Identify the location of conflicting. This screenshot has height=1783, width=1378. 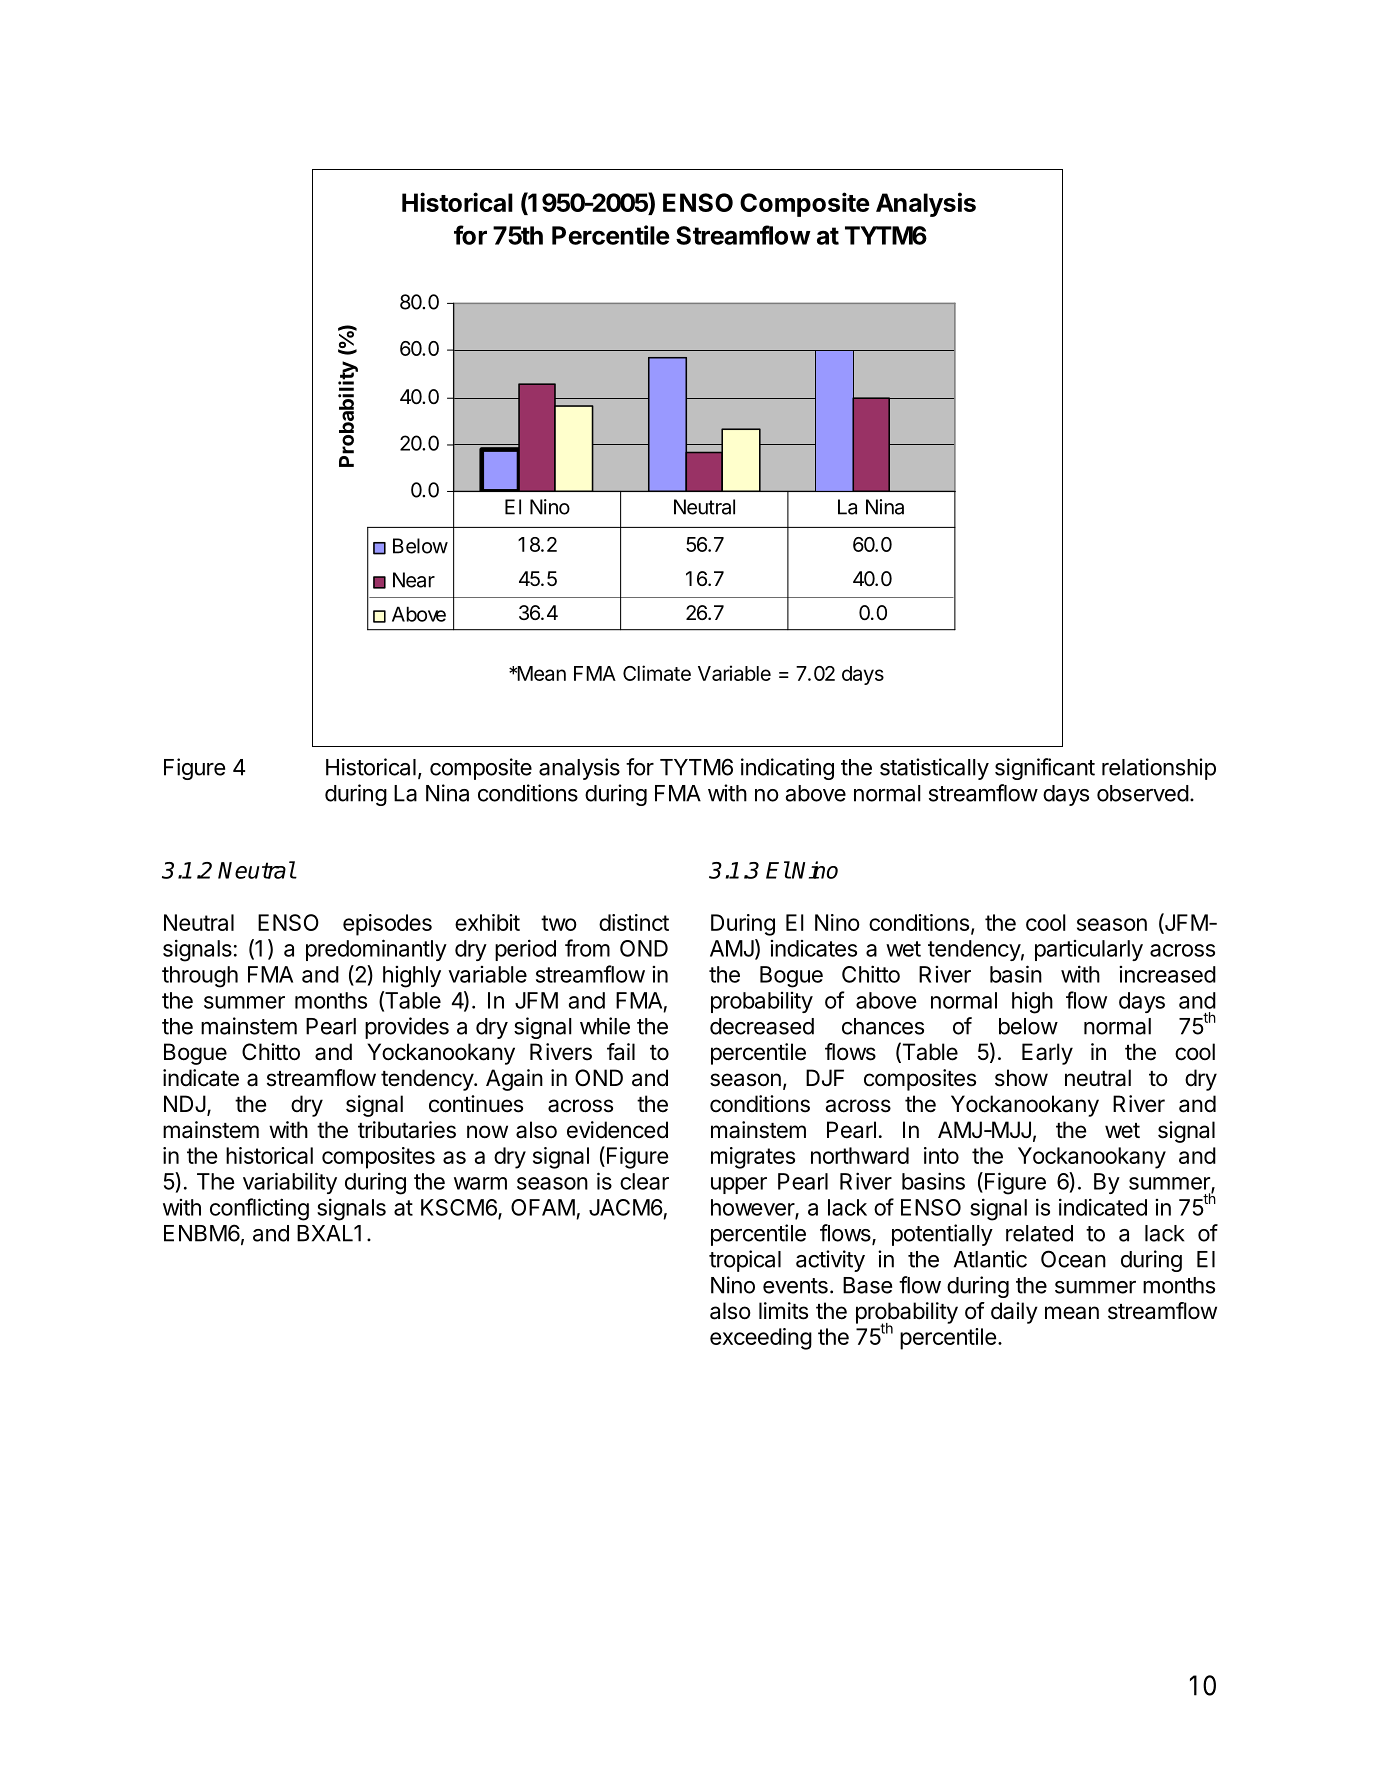
(259, 1209).
